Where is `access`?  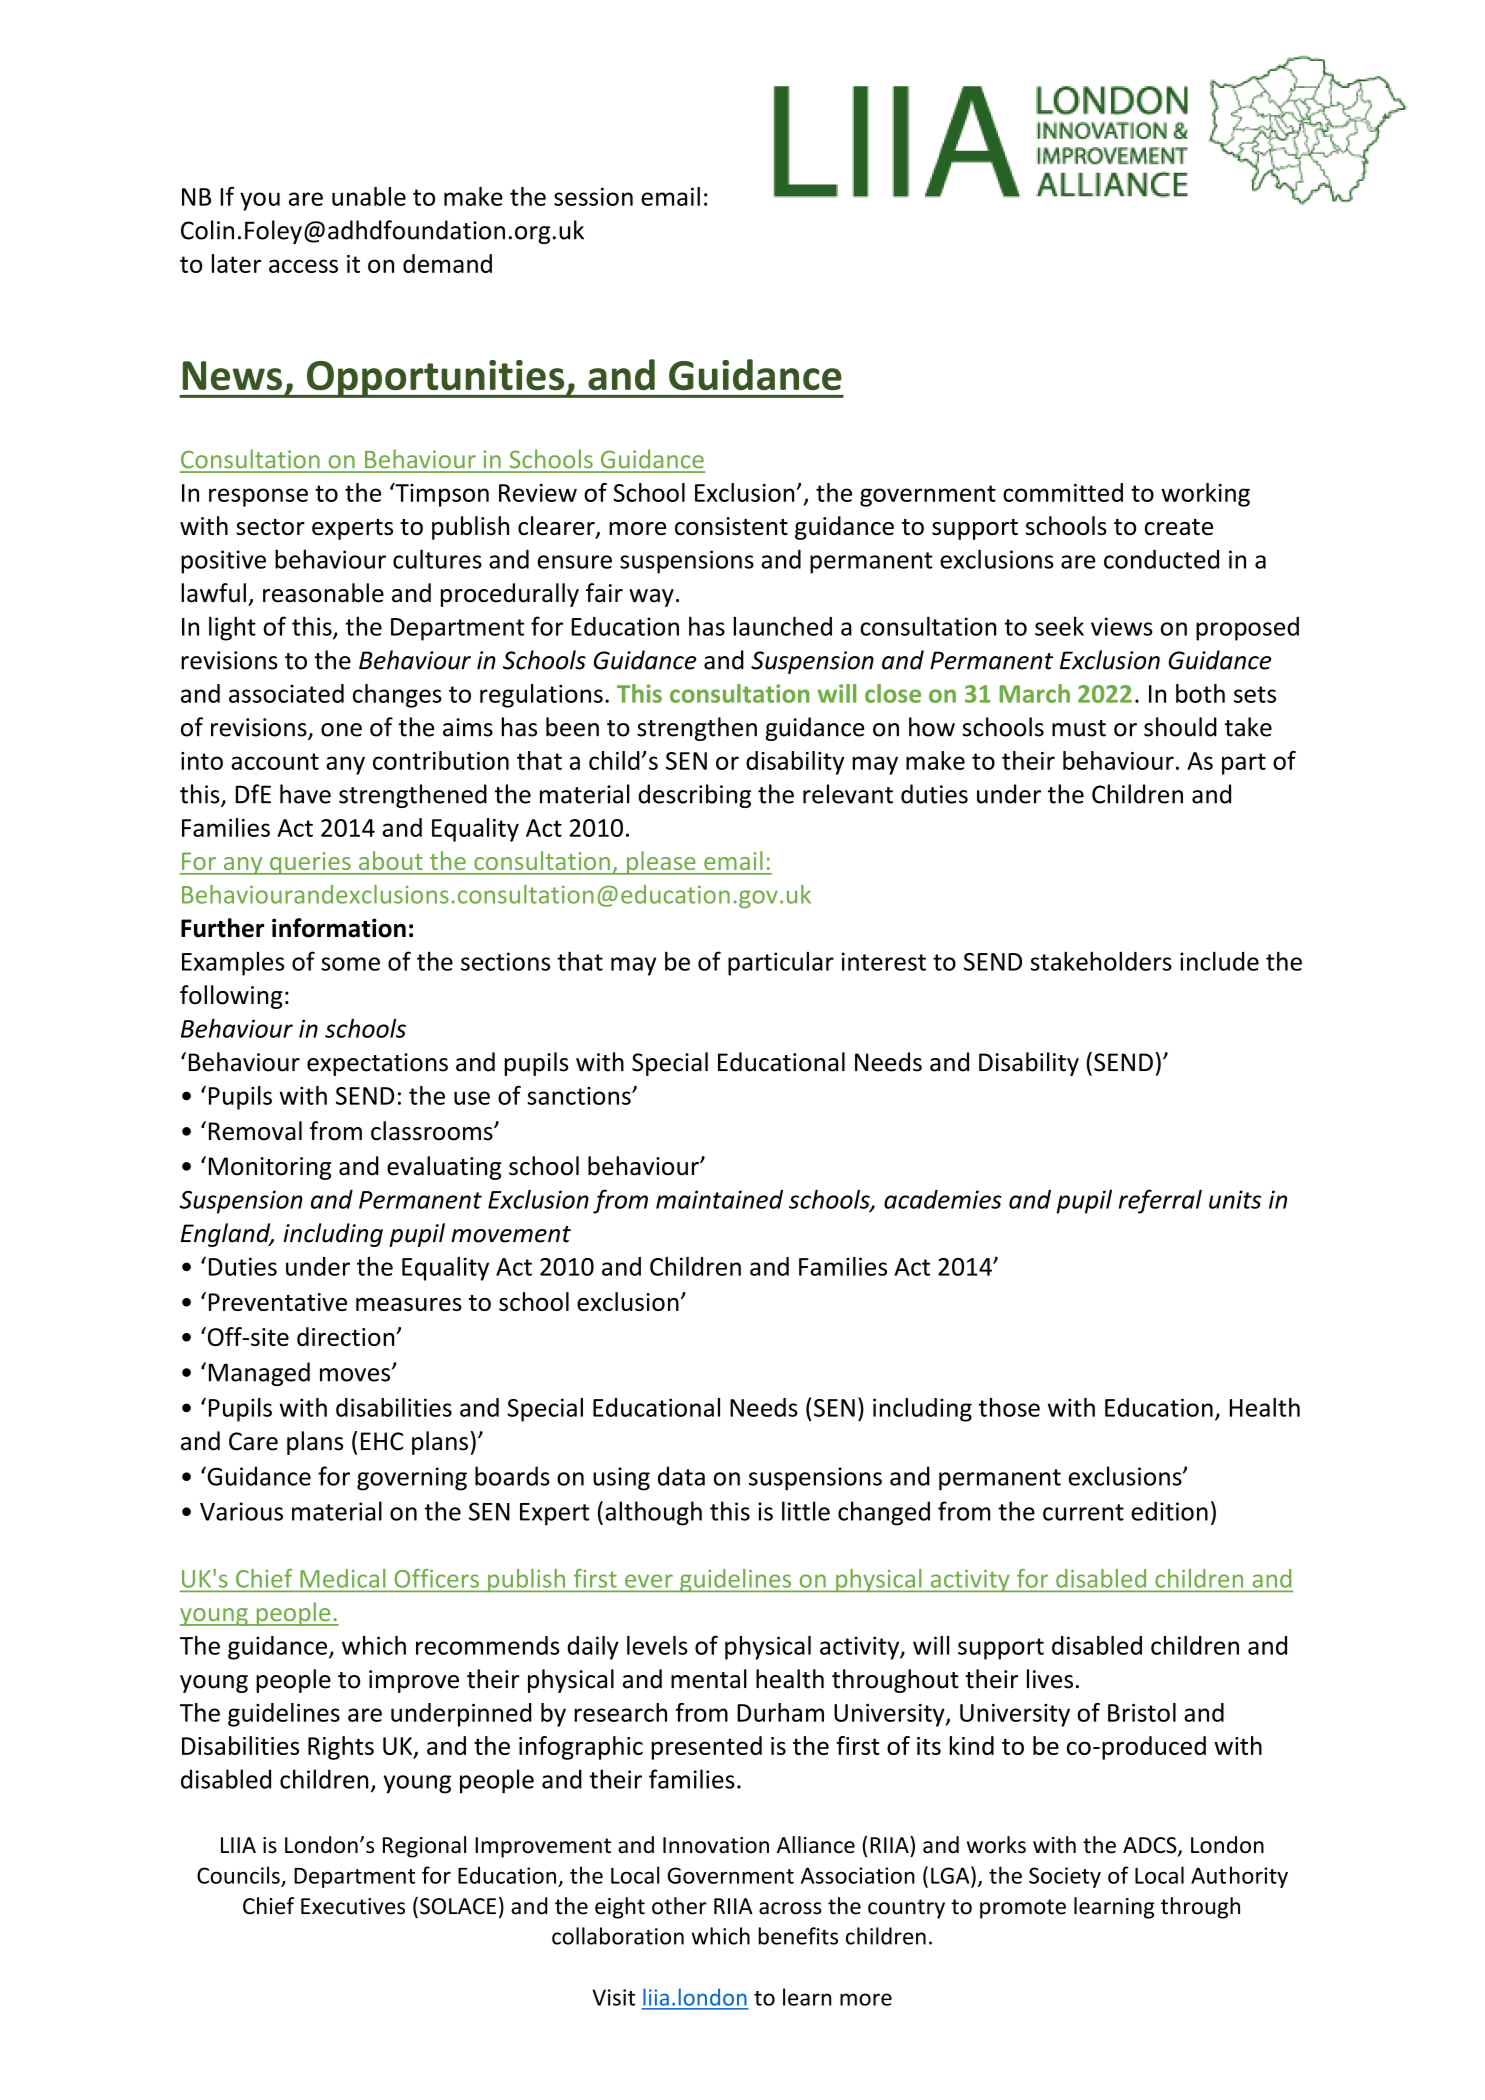
access is located at coordinates (303, 266).
